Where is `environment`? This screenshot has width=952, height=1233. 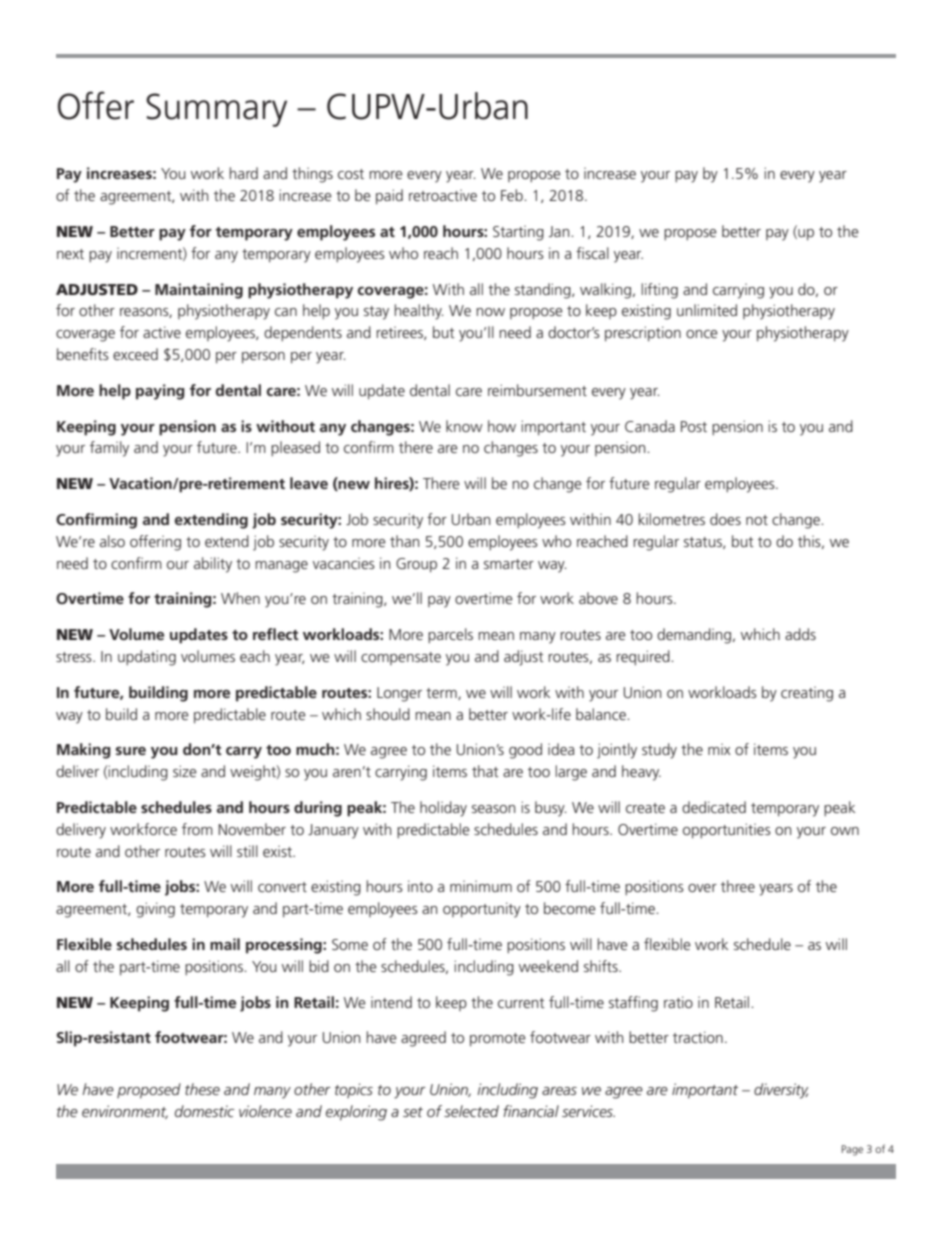
environment is located at coordinates (125, 1112).
